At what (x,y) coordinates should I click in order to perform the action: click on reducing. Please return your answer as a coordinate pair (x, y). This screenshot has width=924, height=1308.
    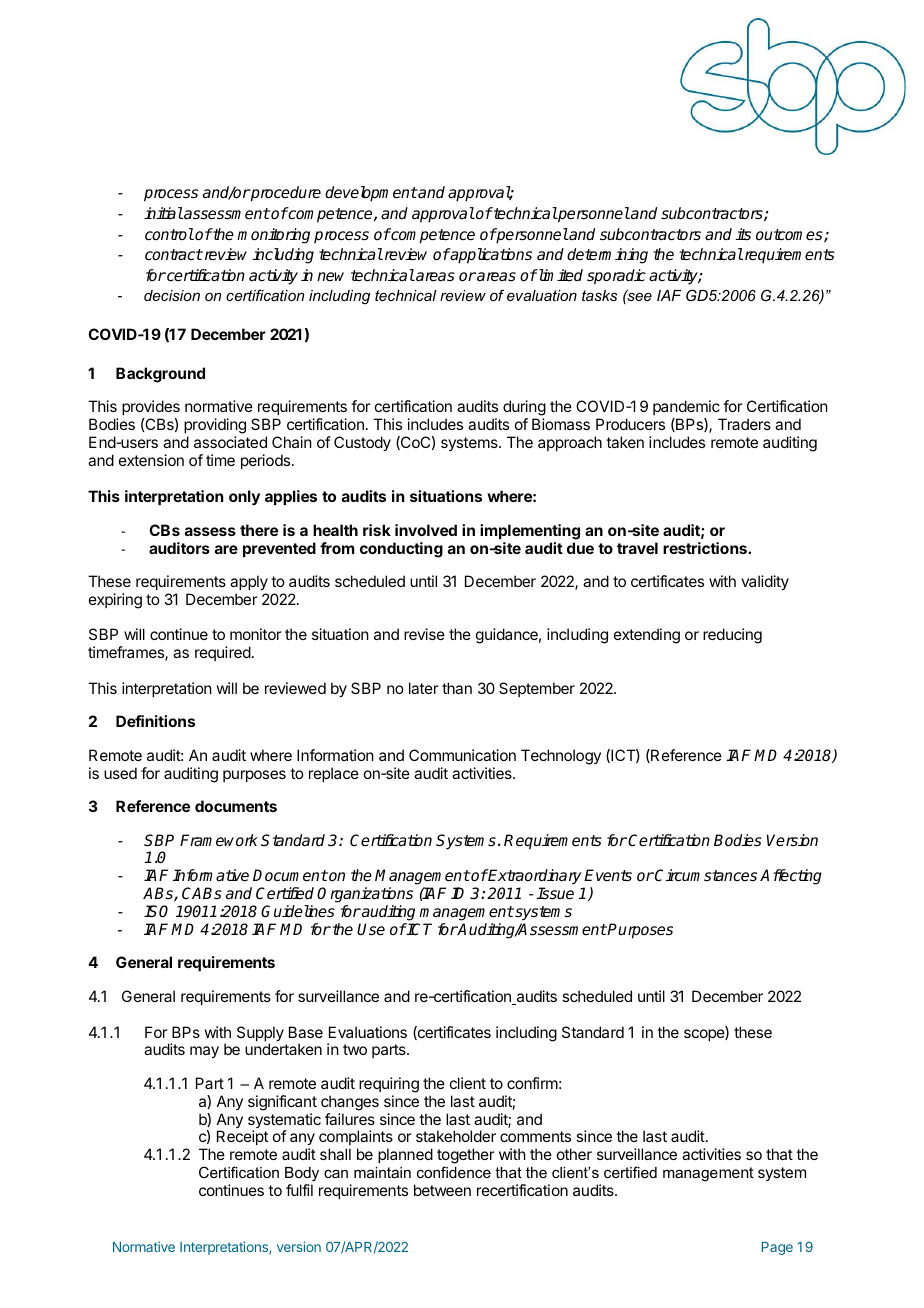
    Looking at the image, I should click on (732, 636).
